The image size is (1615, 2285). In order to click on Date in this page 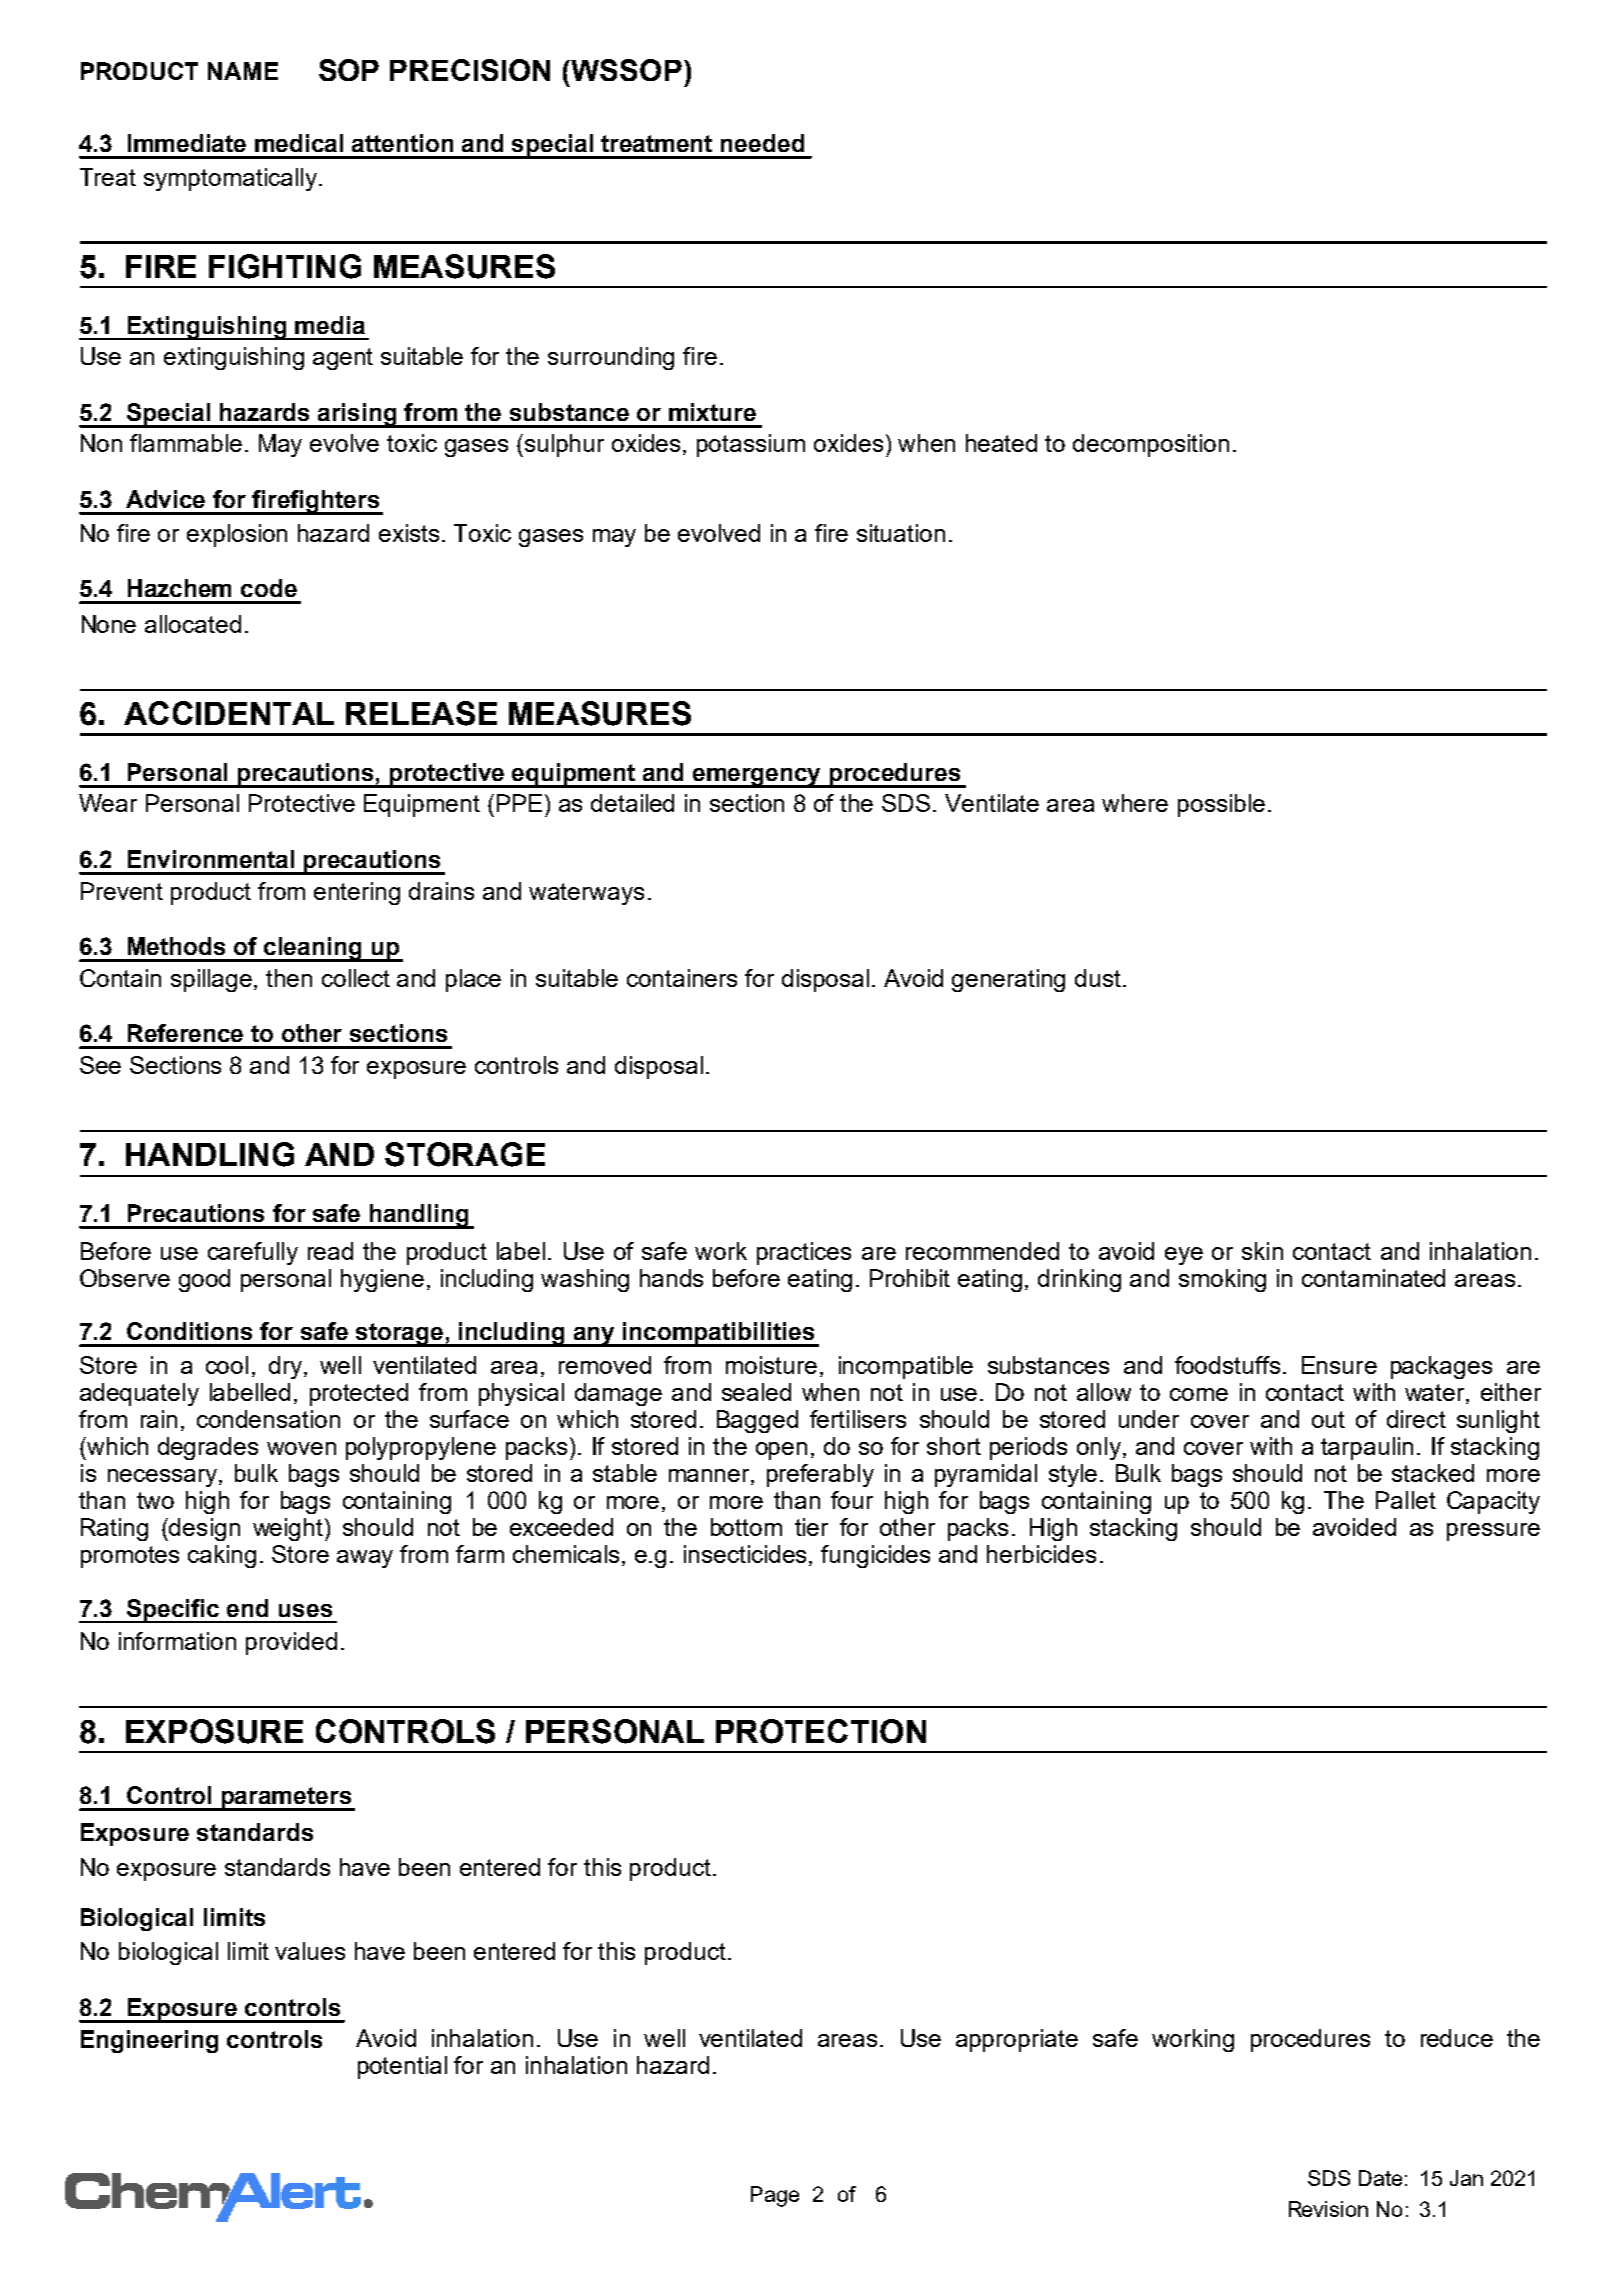, I will do `click(1380, 2178)`.
